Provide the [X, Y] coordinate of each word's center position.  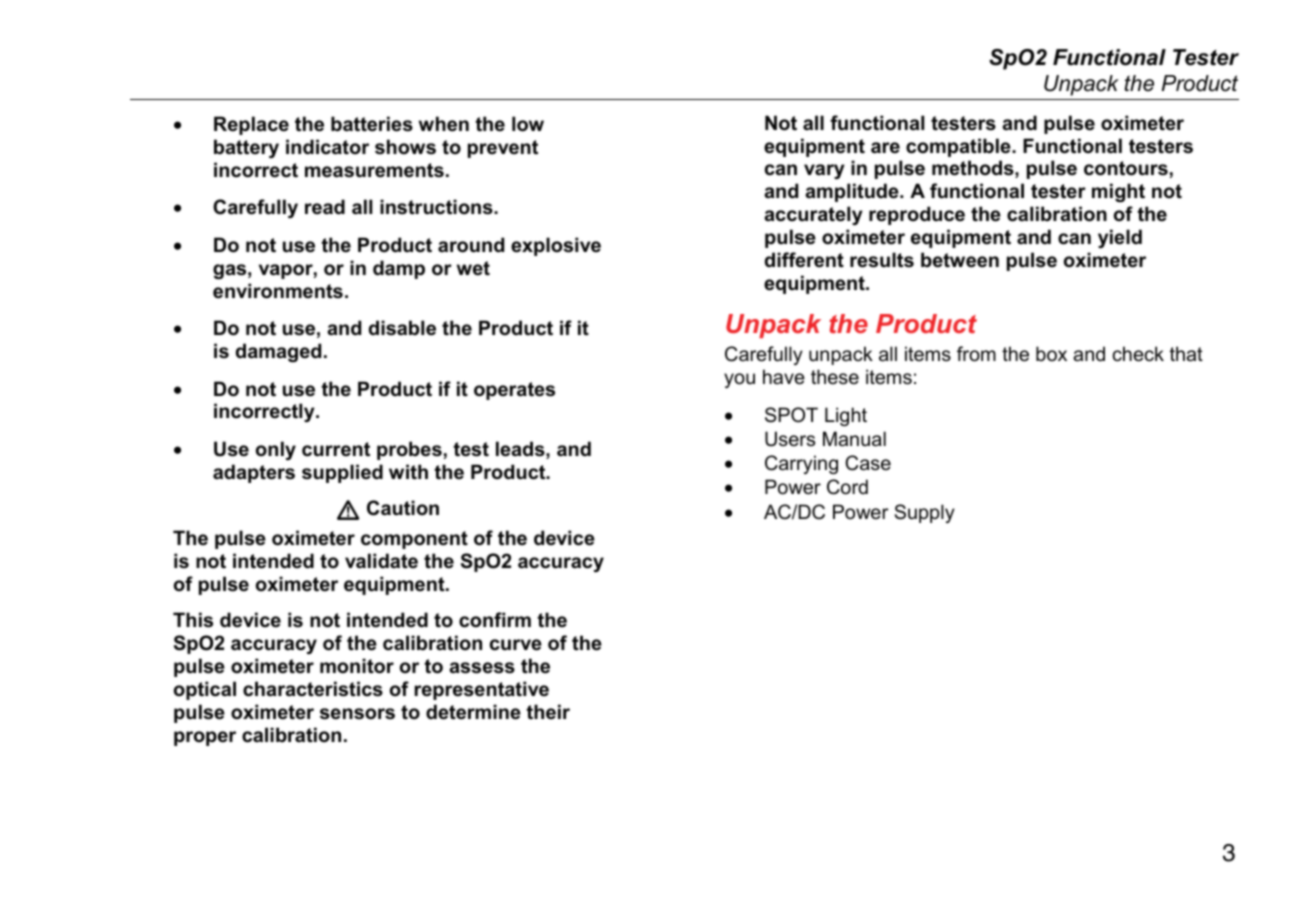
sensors [357, 714]
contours [1126, 168]
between [960, 260]
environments [278, 291]
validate [381, 561]
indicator [327, 147]
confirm [495, 620]
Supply [925, 513]
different [804, 260]
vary [824, 171]
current [336, 449]
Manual [854, 439]
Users [790, 439]
